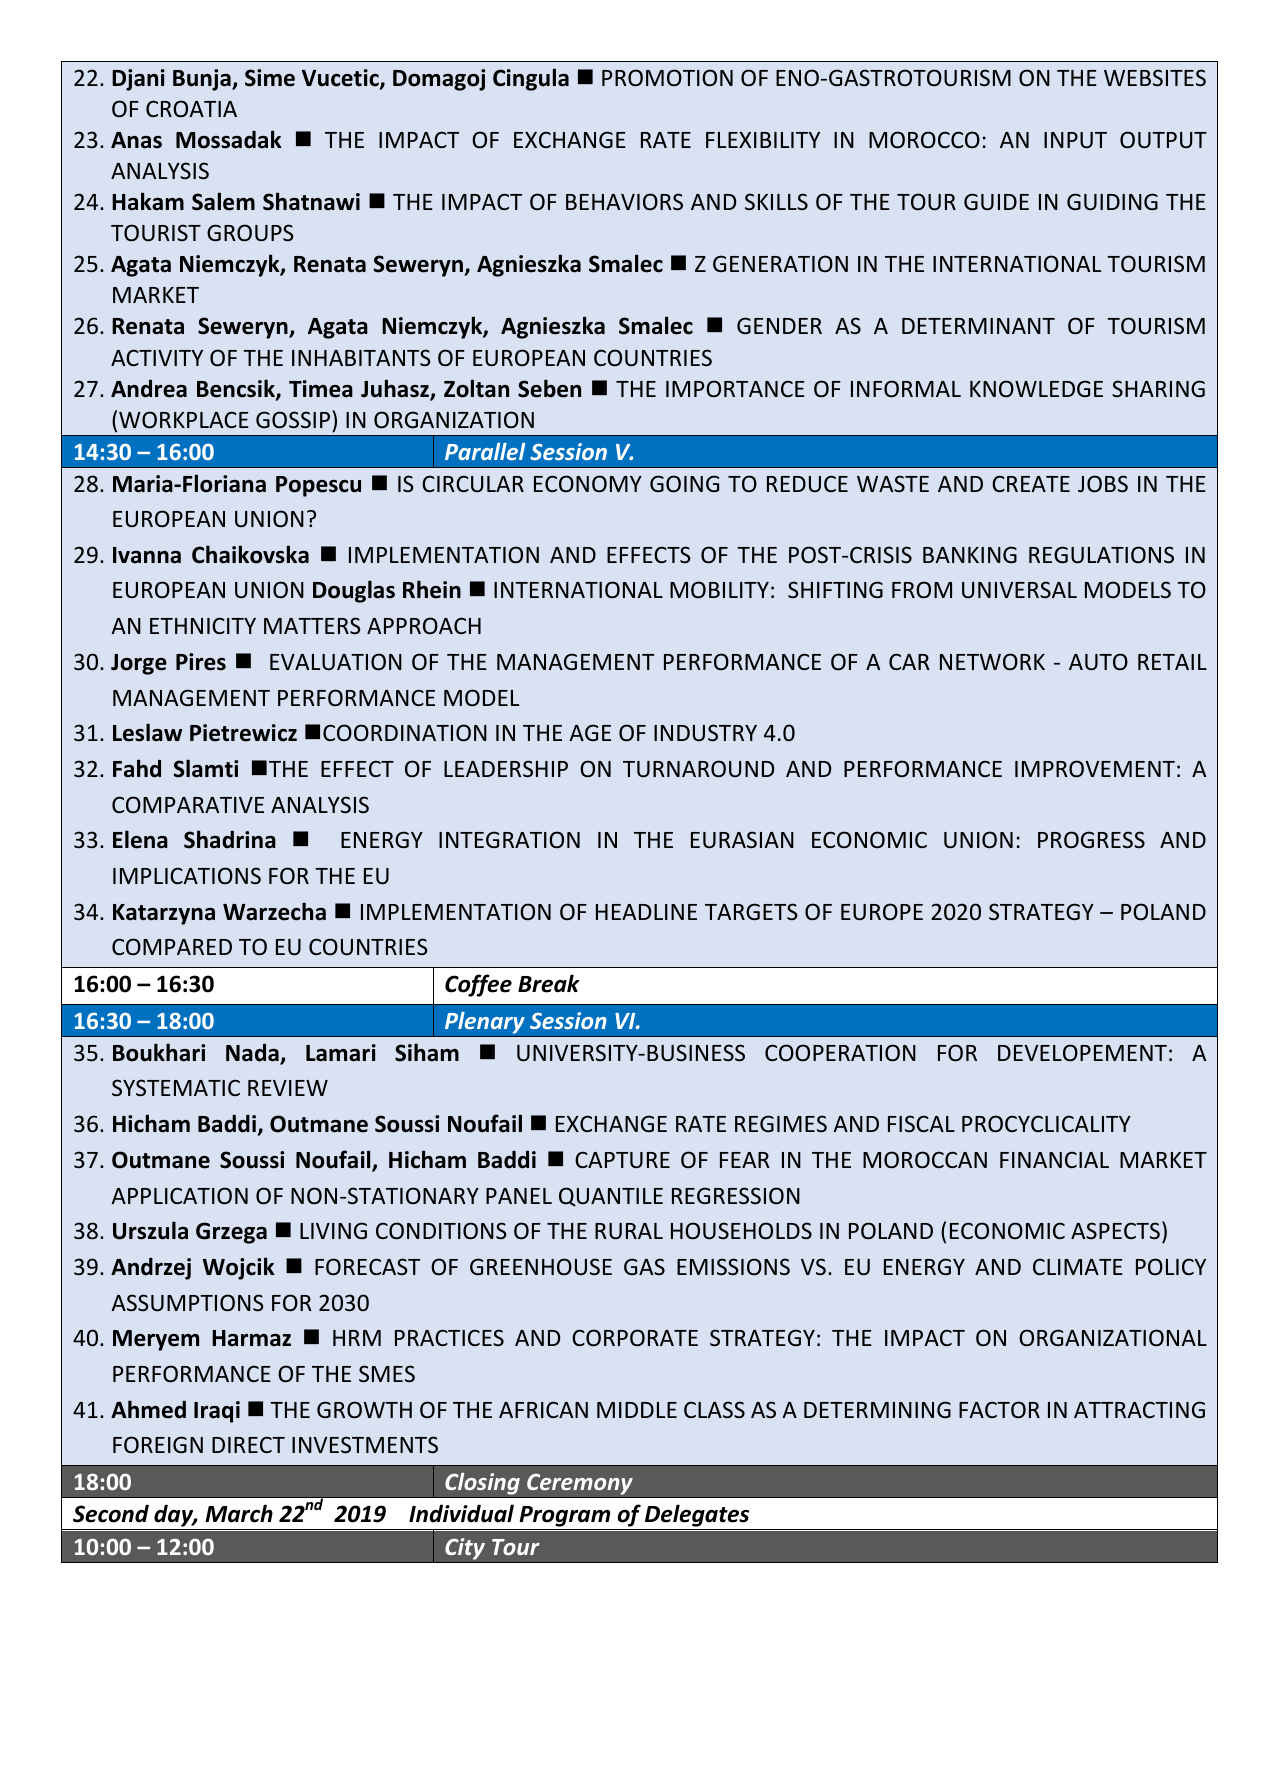  I want to click on Ivanna, so click(147, 555).
